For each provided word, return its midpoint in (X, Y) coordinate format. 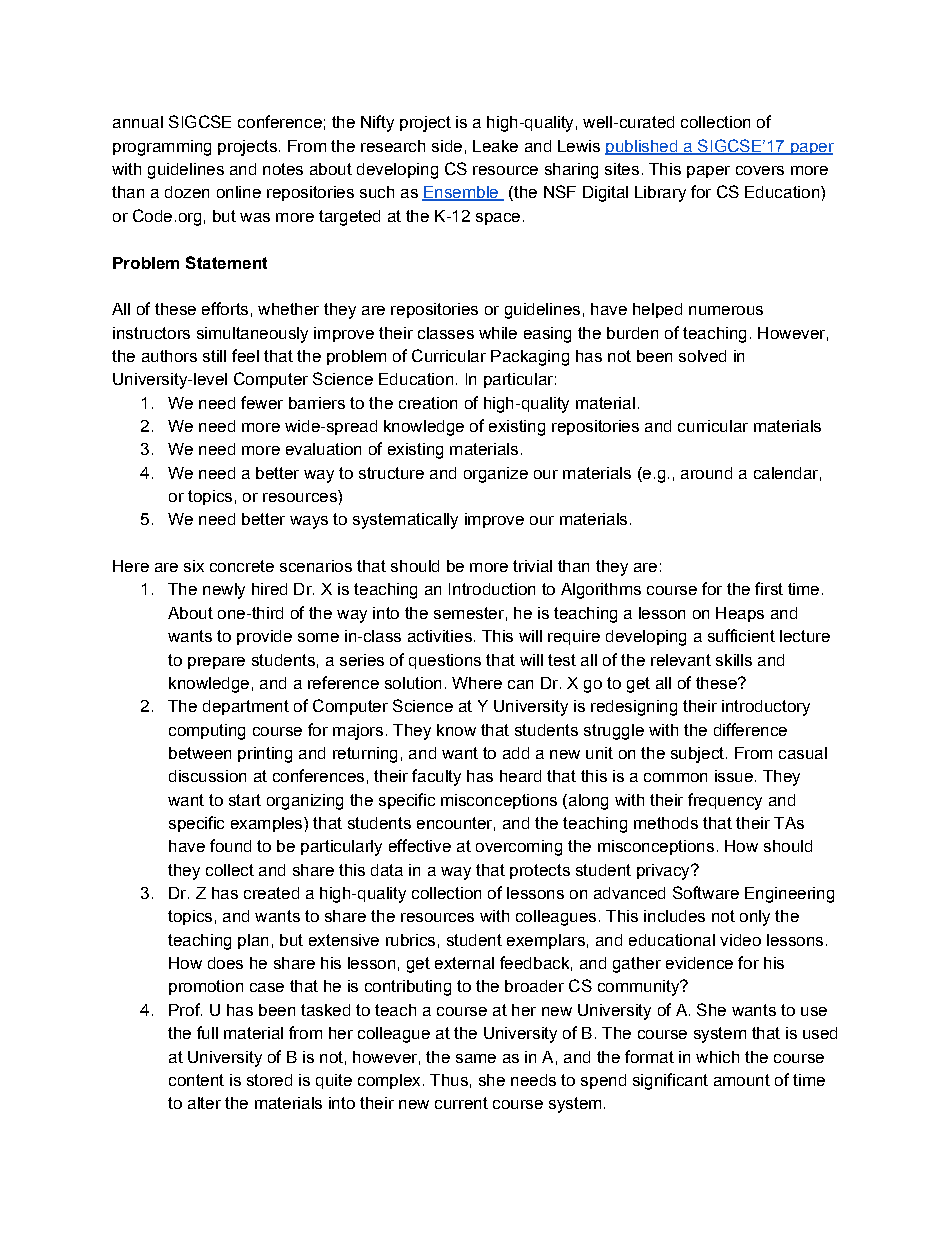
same (476, 1058)
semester (469, 613)
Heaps (740, 614)
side (447, 146)
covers (760, 170)
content (196, 1080)
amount (742, 1080)
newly (224, 591)
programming (162, 148)
